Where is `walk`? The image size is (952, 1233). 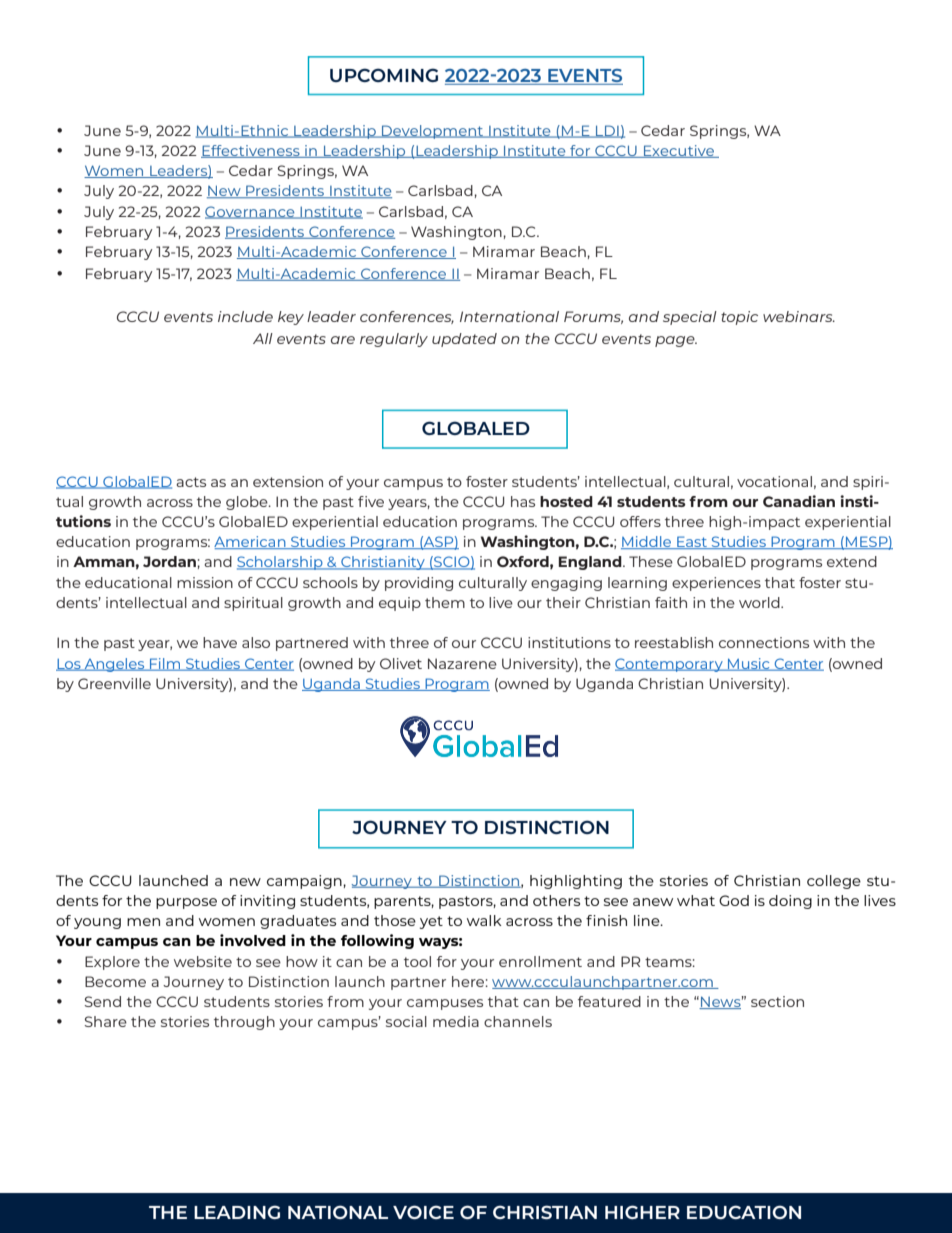
walk is located at coordinates (484, 920).
